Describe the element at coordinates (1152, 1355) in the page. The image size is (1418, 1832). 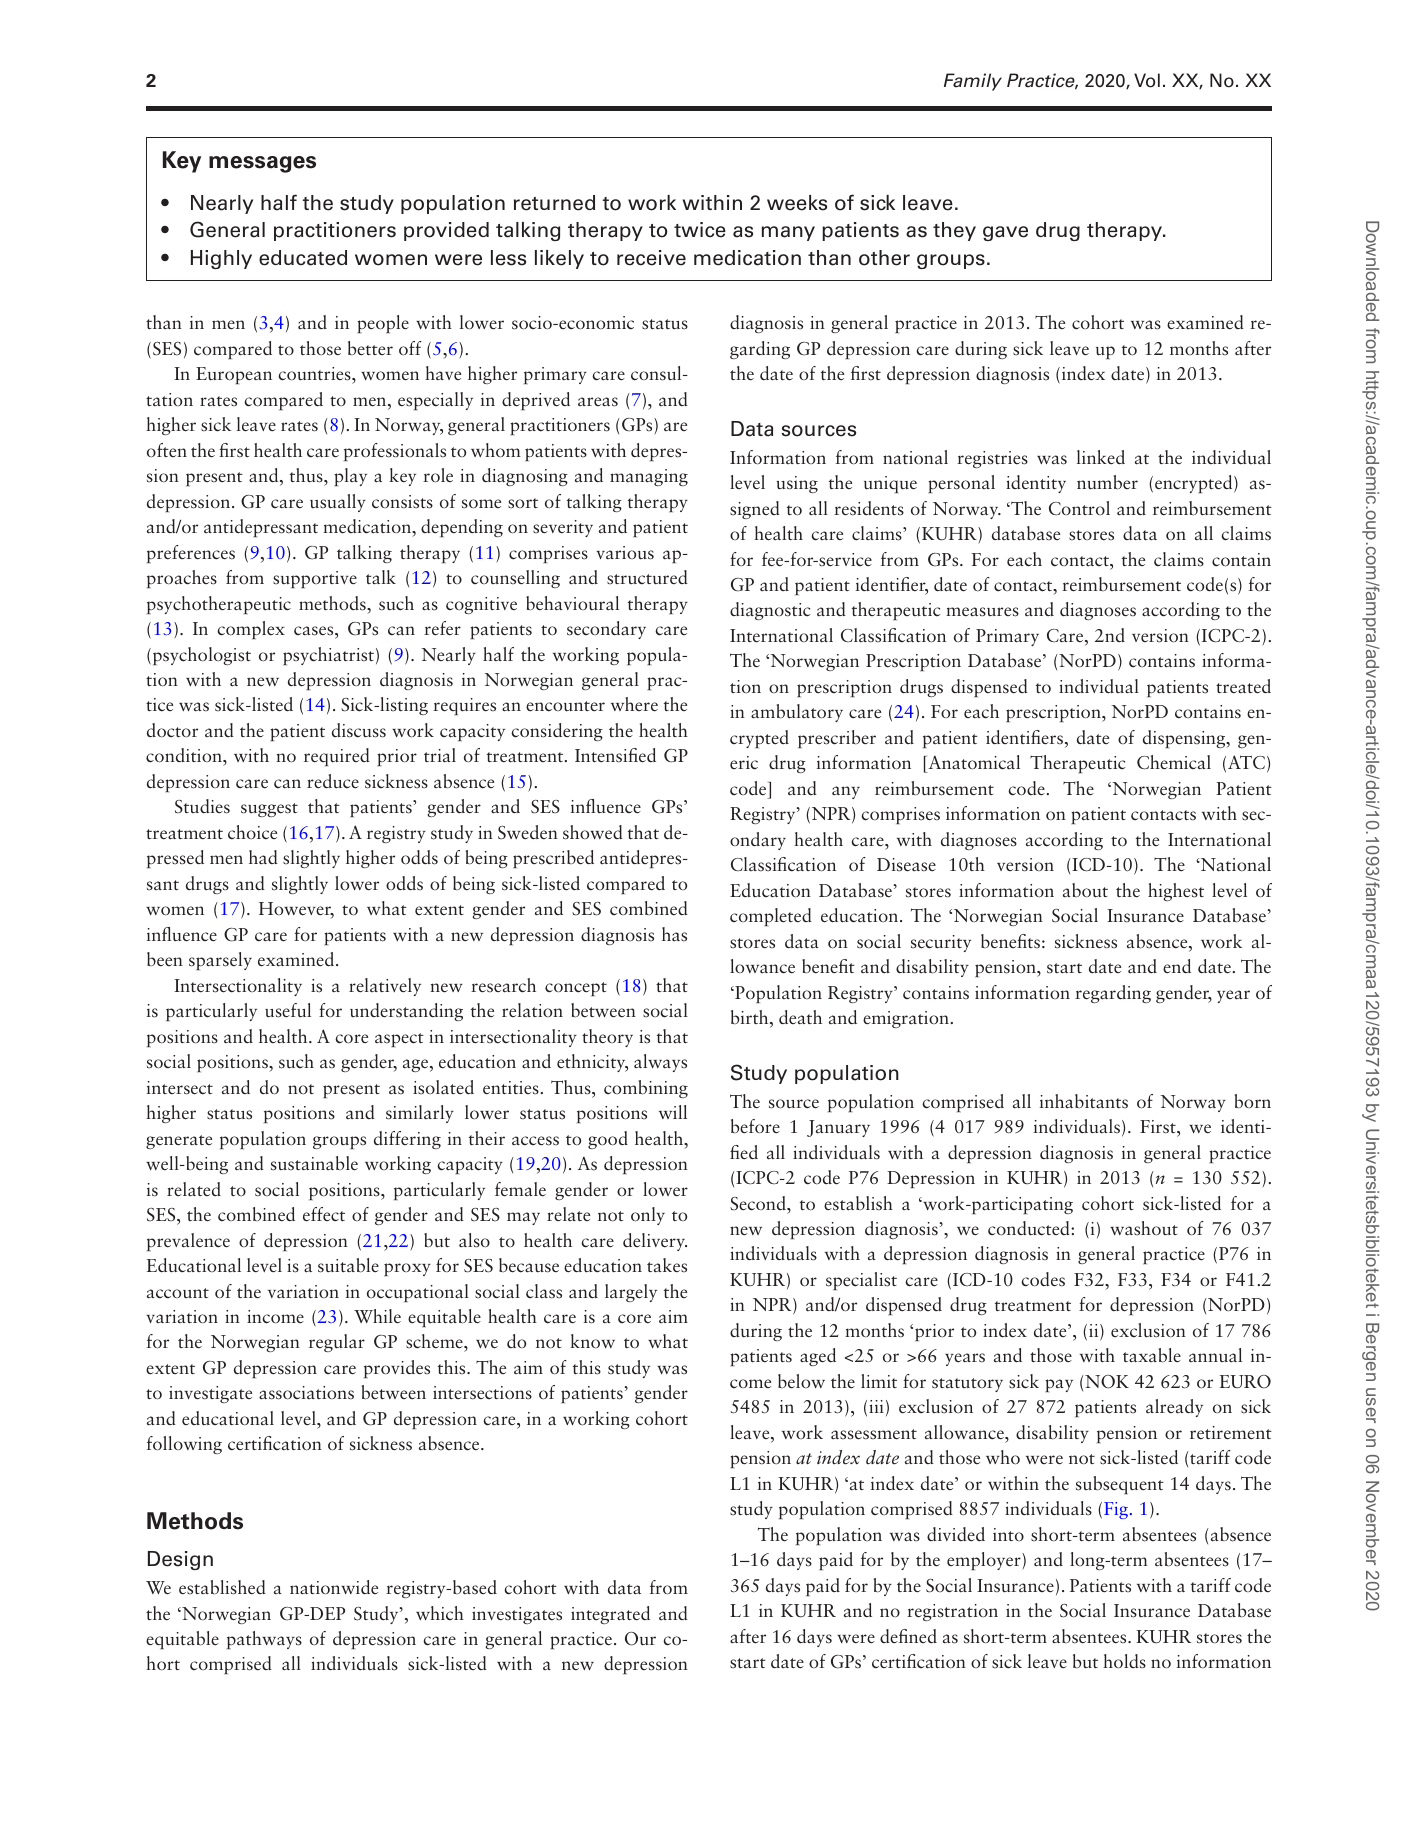
I see `taxable` at that location.
